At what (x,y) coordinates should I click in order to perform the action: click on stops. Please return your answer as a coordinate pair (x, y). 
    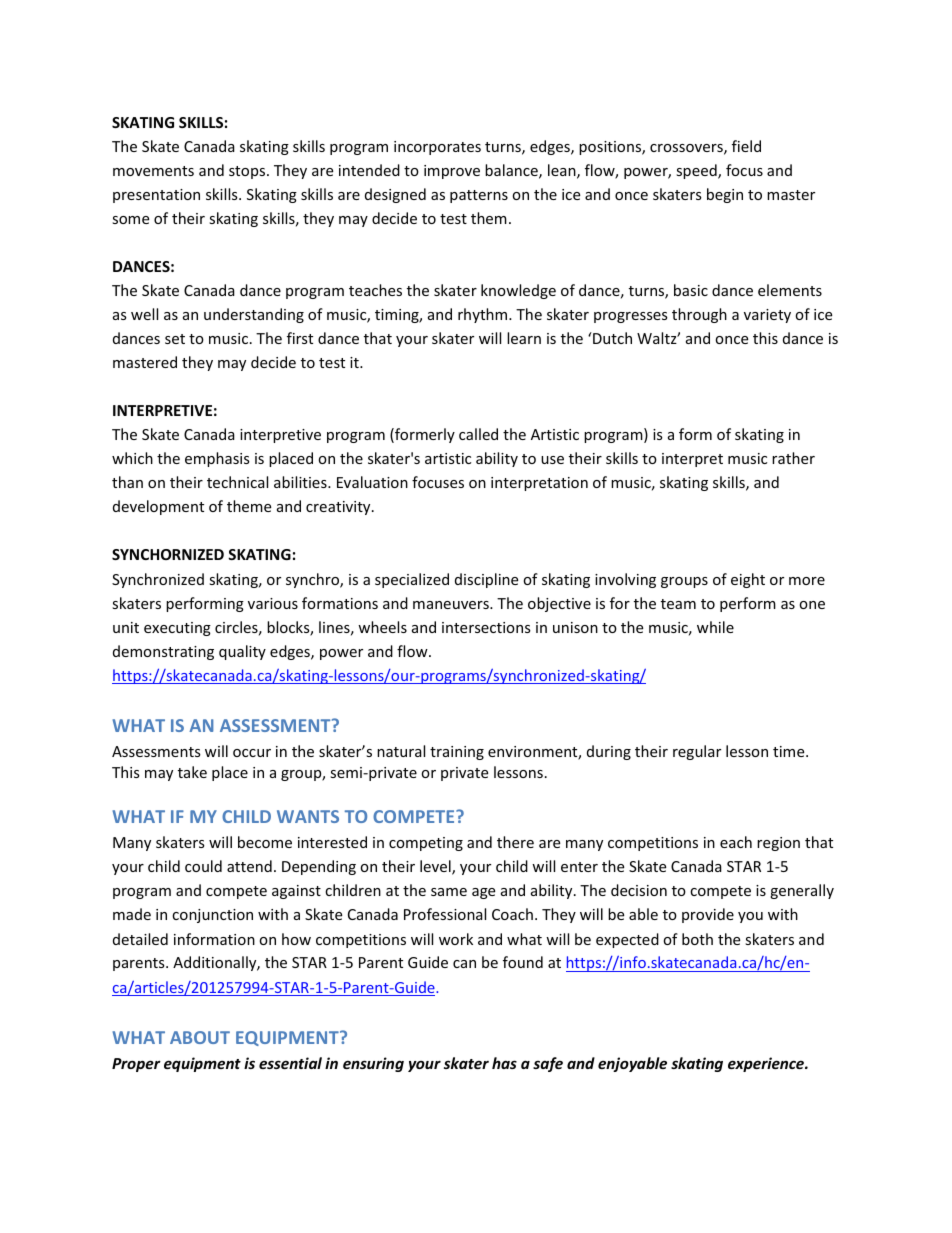
    Looking at the image, I should click on (248, 172).
